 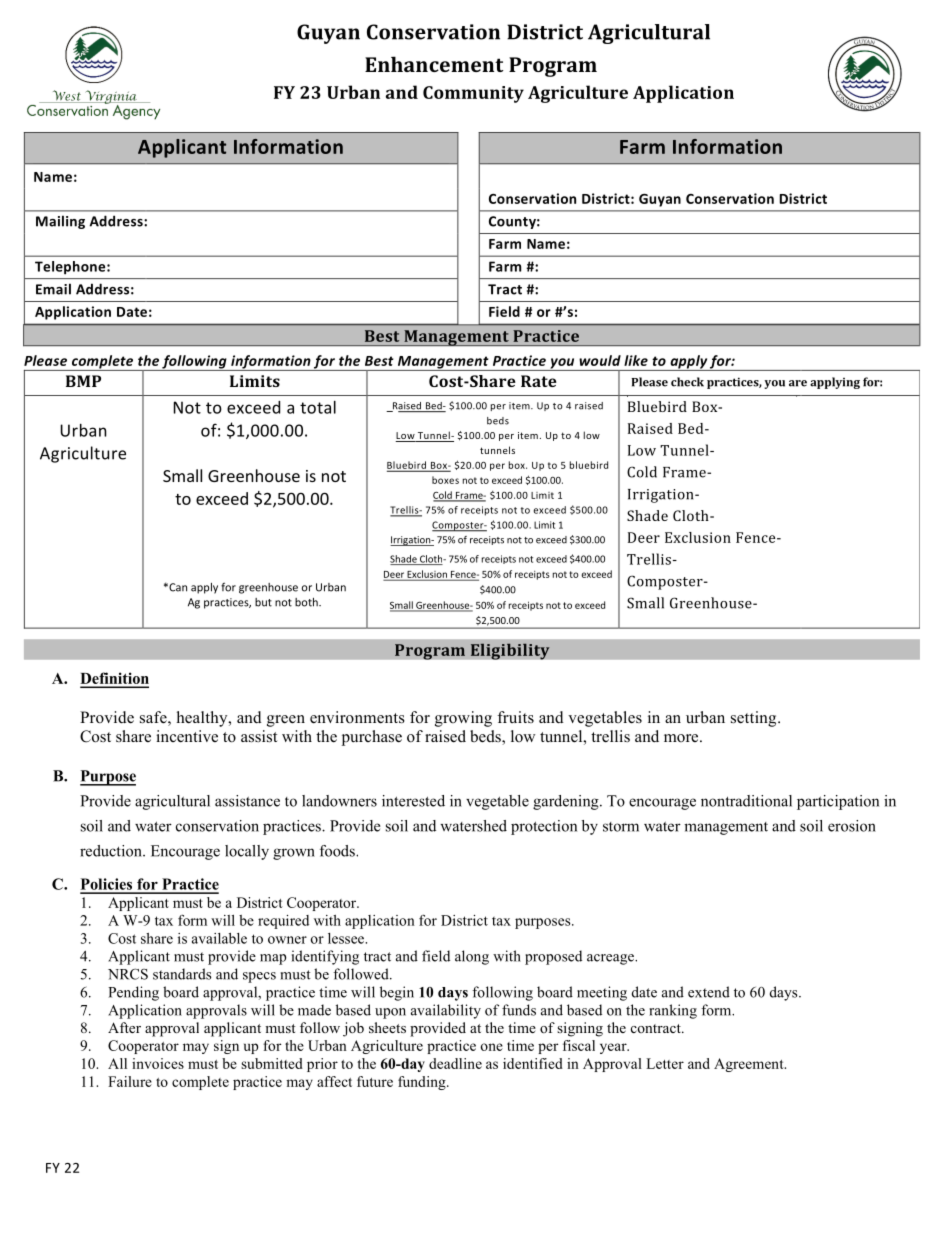 What do you see at coordinates (158, 1063) in the screenshot?
I see `invoices` at bounding box center [158, 1063].
